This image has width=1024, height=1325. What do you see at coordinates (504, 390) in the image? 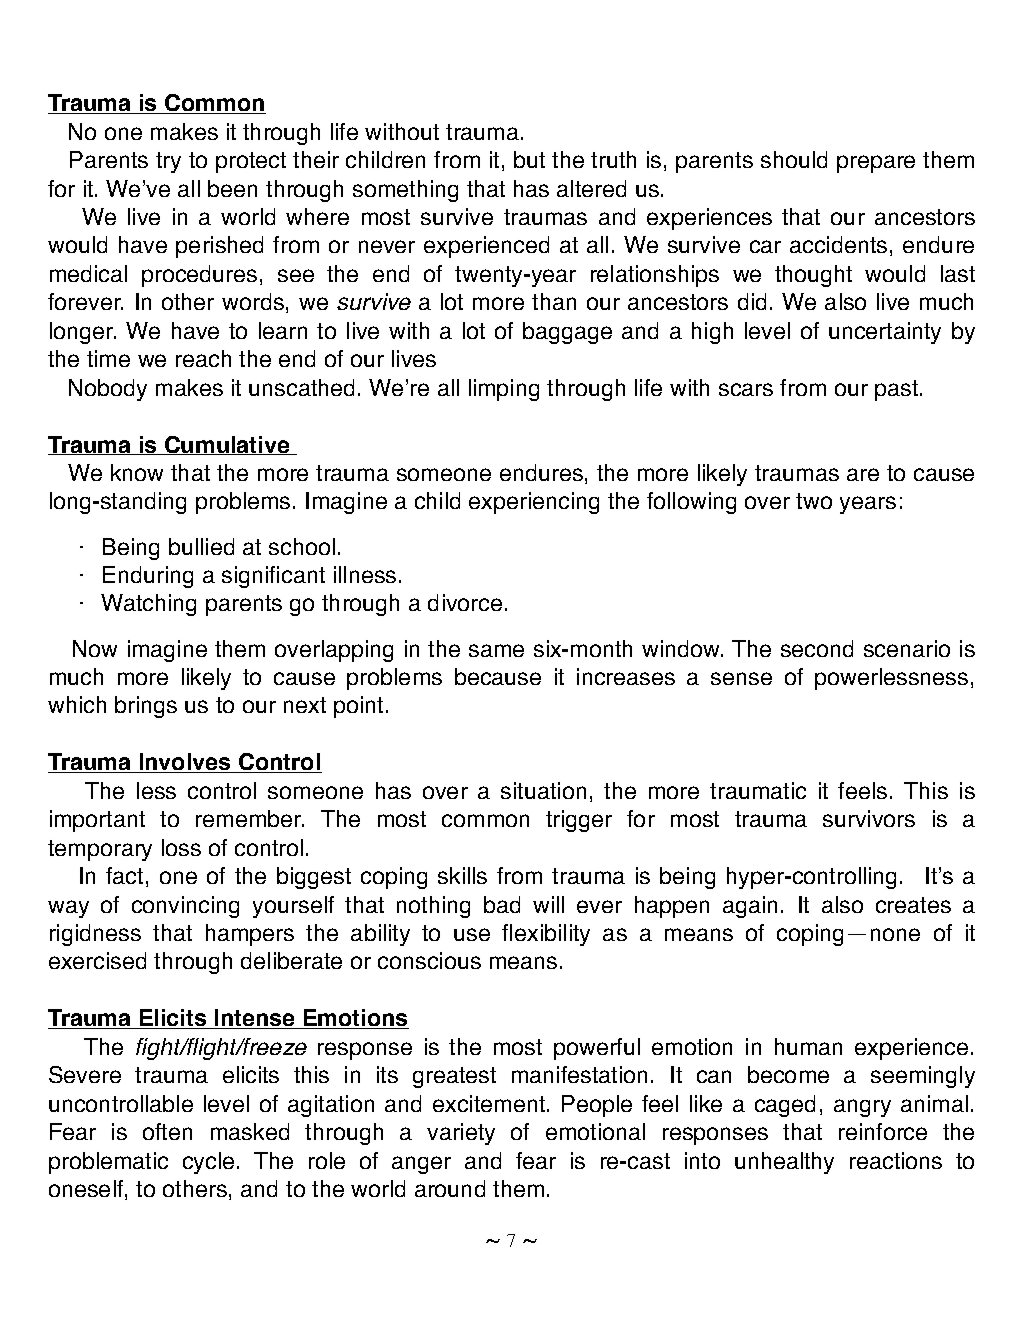
I see `limping` at bounding box center [504, 390].
